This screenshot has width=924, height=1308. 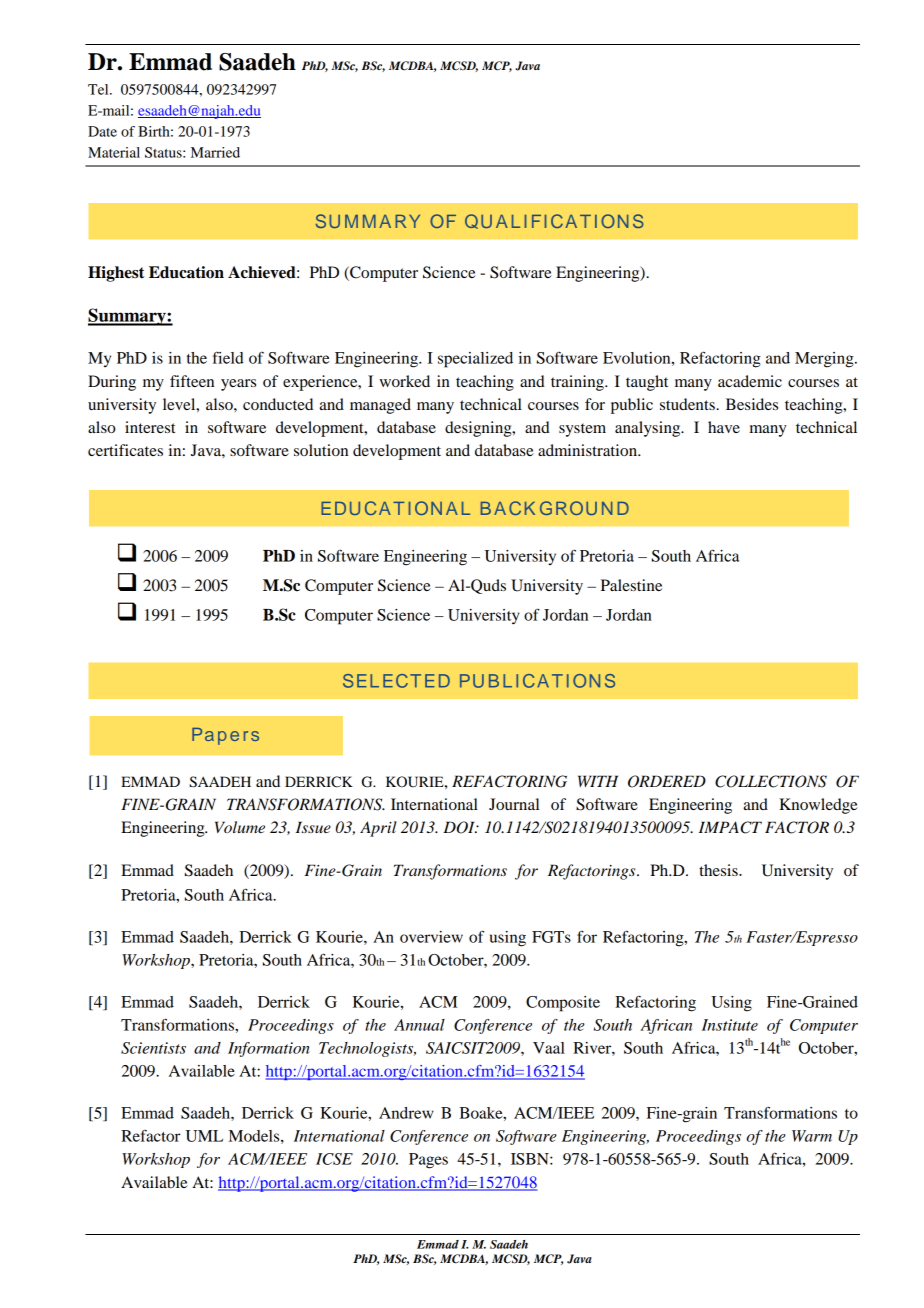 What do you see at coordinates (215, 152) in the screenshot?
I see `Married` at bounding box center [215, 152].
